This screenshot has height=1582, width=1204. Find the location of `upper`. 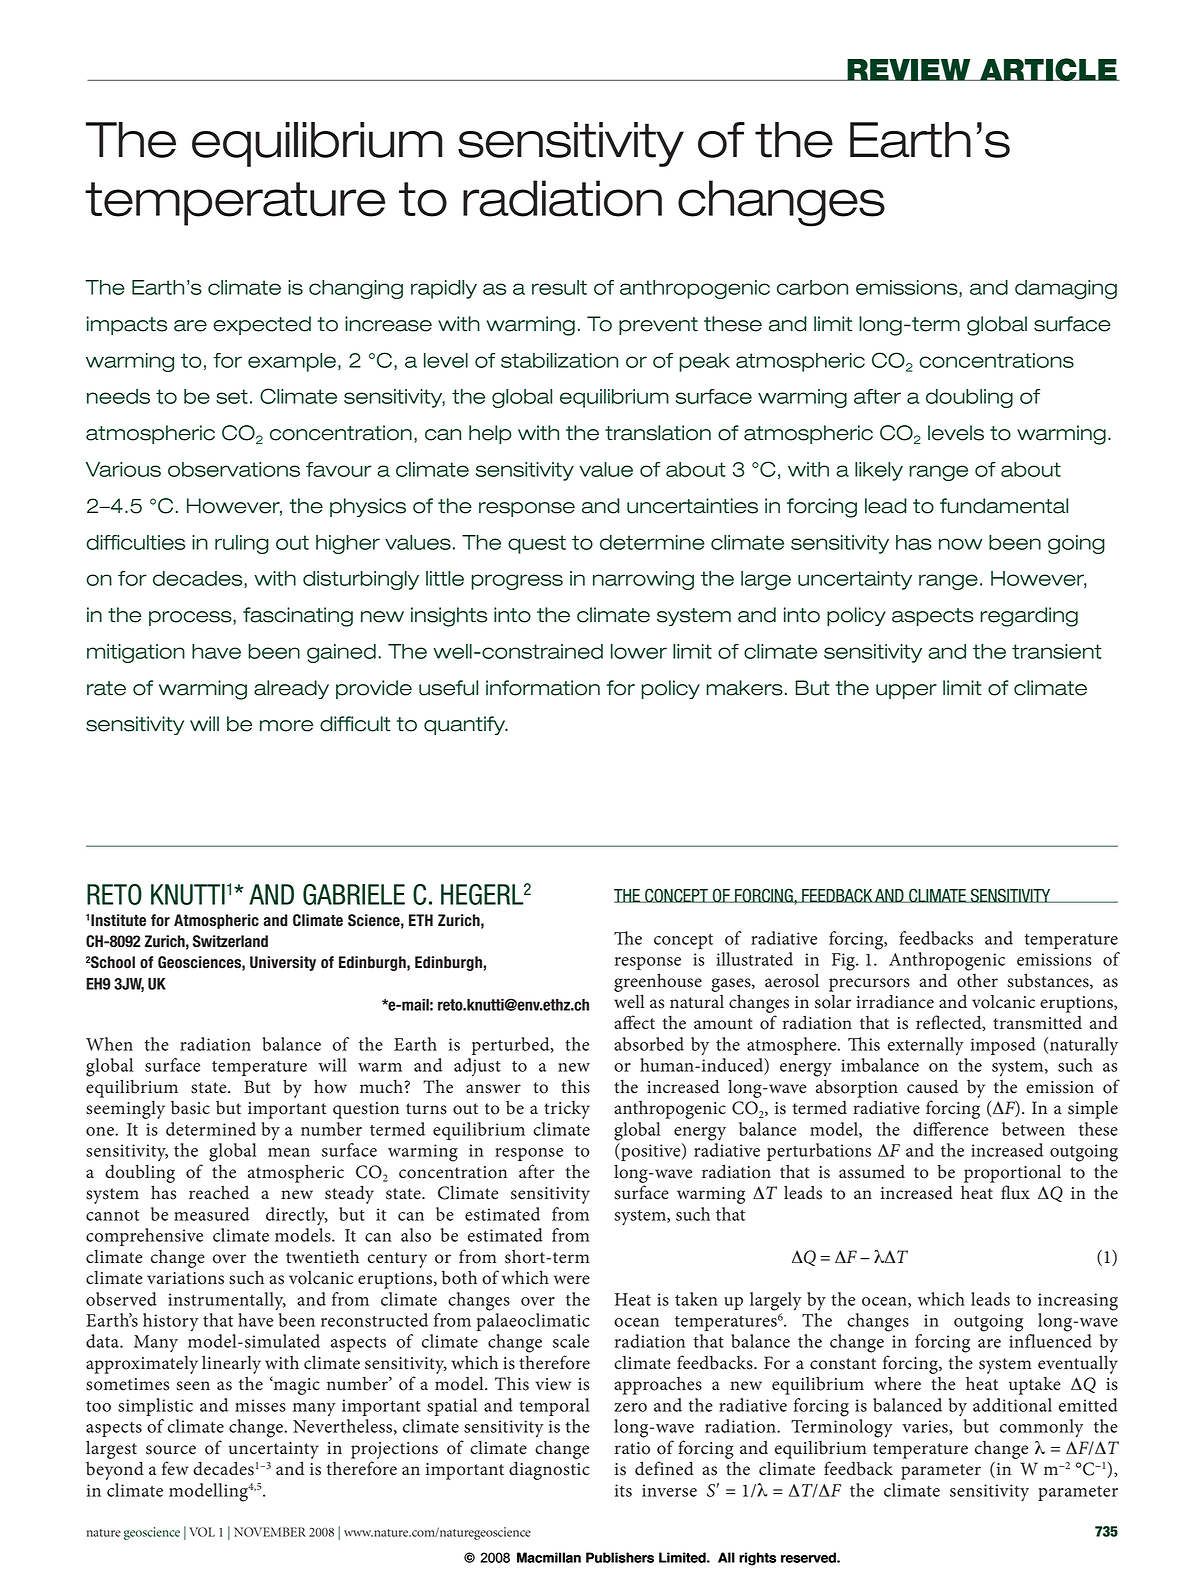

upper is located at coordinates (906, 691).
